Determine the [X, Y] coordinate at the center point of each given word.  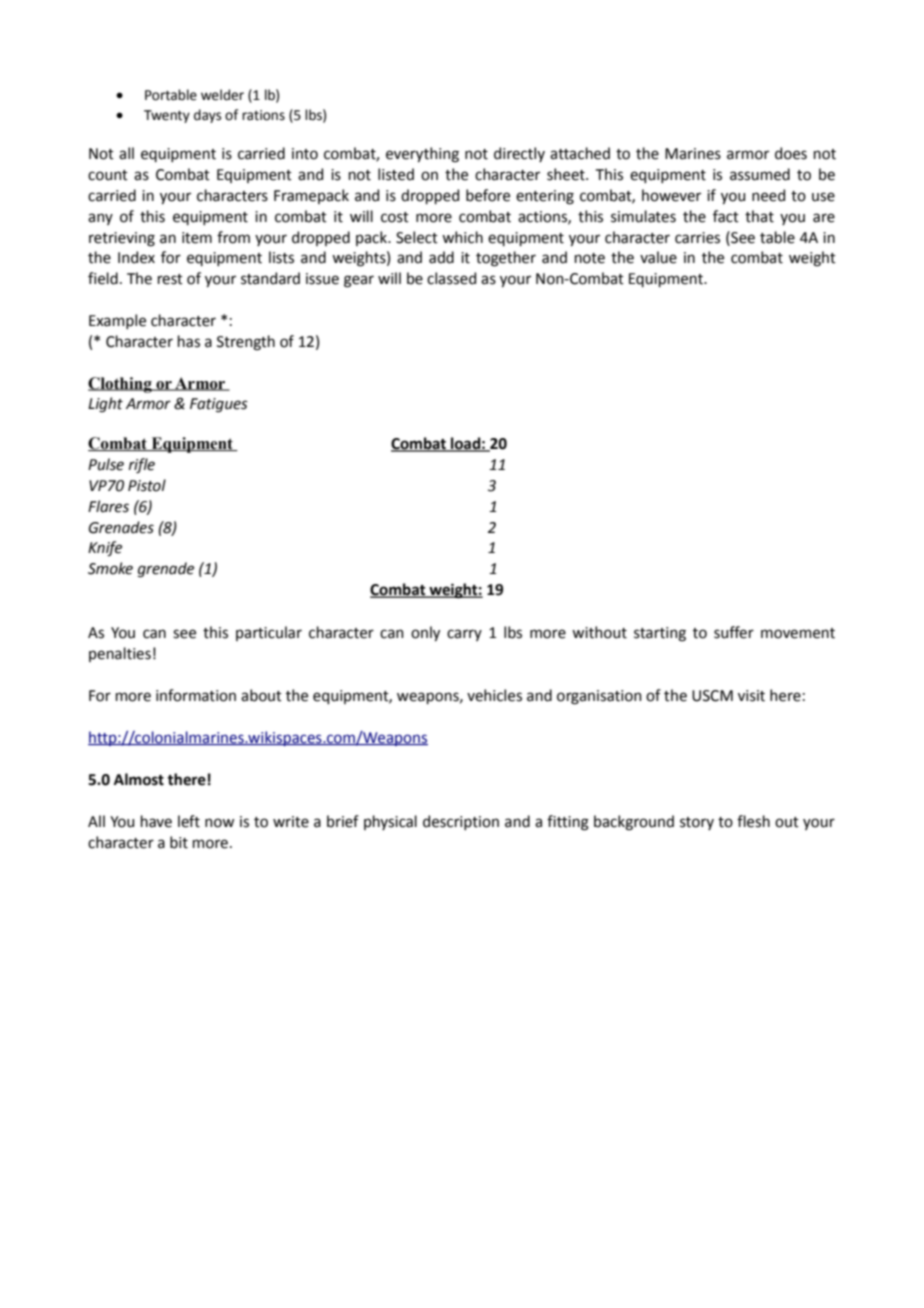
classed [451, 278]
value [658, 257]
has [189, 341]
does [791, 153]
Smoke [110, 568]
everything [422, 155]
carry [464, 635]
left [189, 821]
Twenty [167, 116]
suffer [734, 632]
